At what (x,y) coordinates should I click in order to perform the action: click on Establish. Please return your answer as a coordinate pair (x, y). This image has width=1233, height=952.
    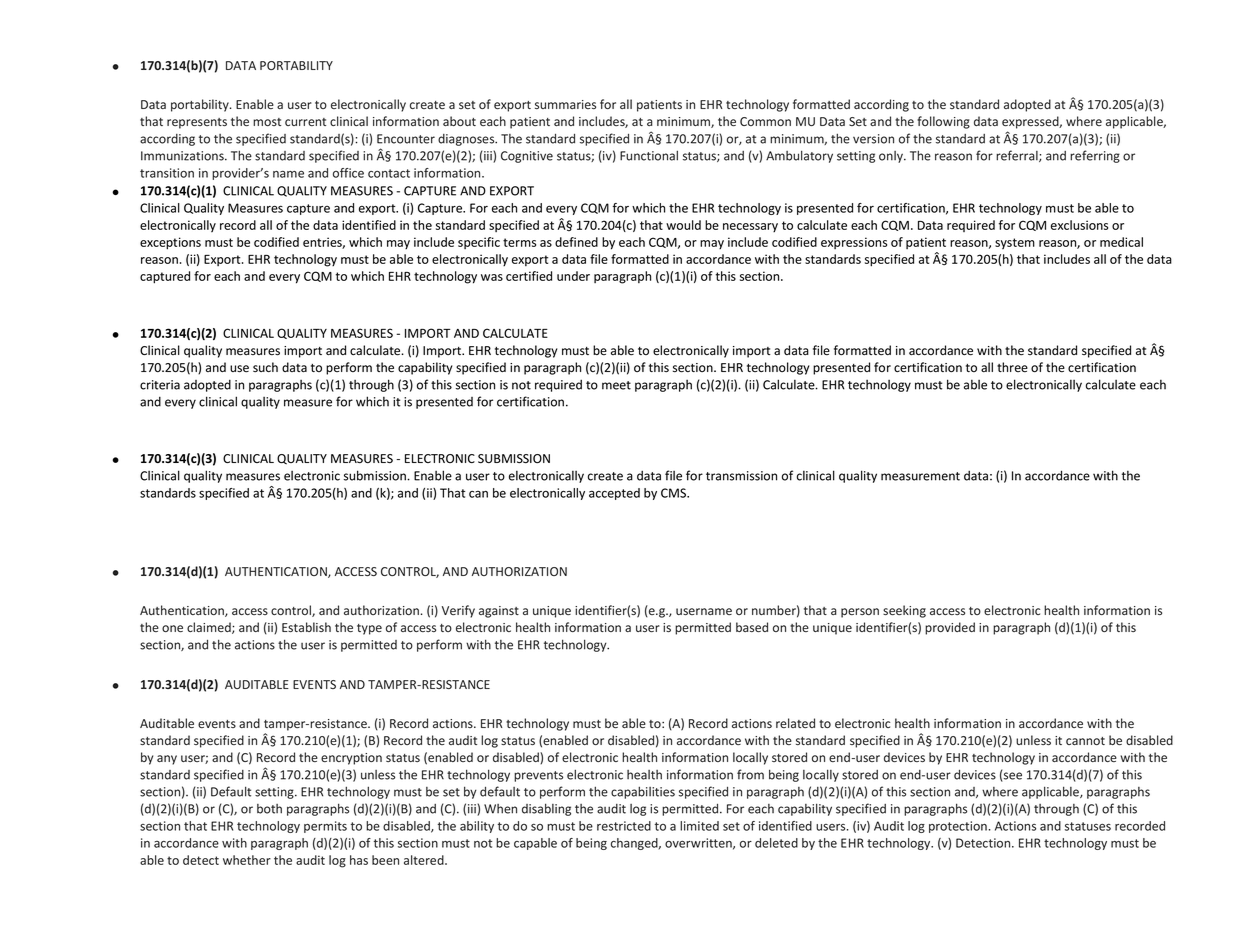
    Looking at the image, I should click on (306, 627).
